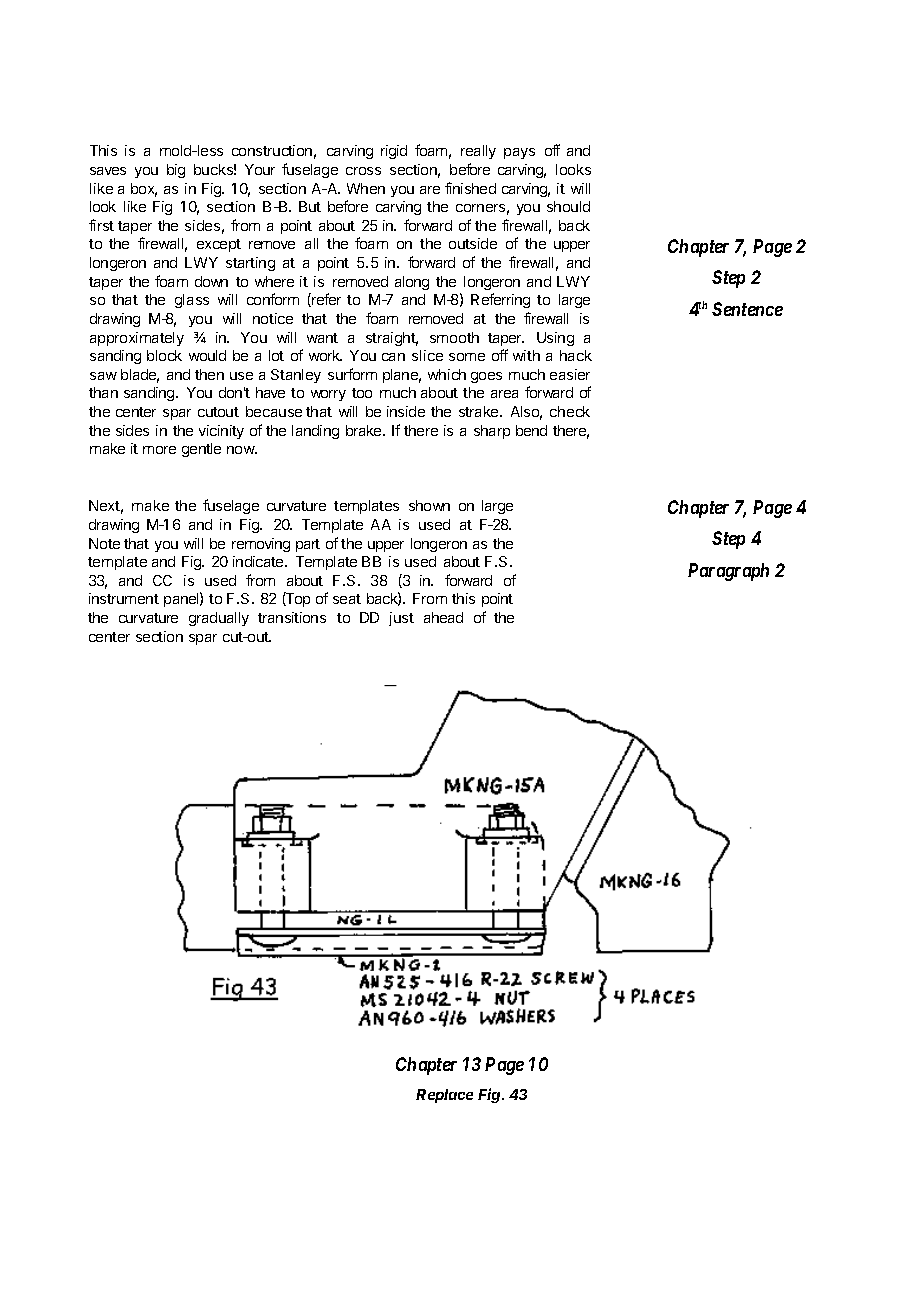  What do you see at coordinates (444, 1096) in the document?
I see `Replace` at bounding box center [444, 1096].
